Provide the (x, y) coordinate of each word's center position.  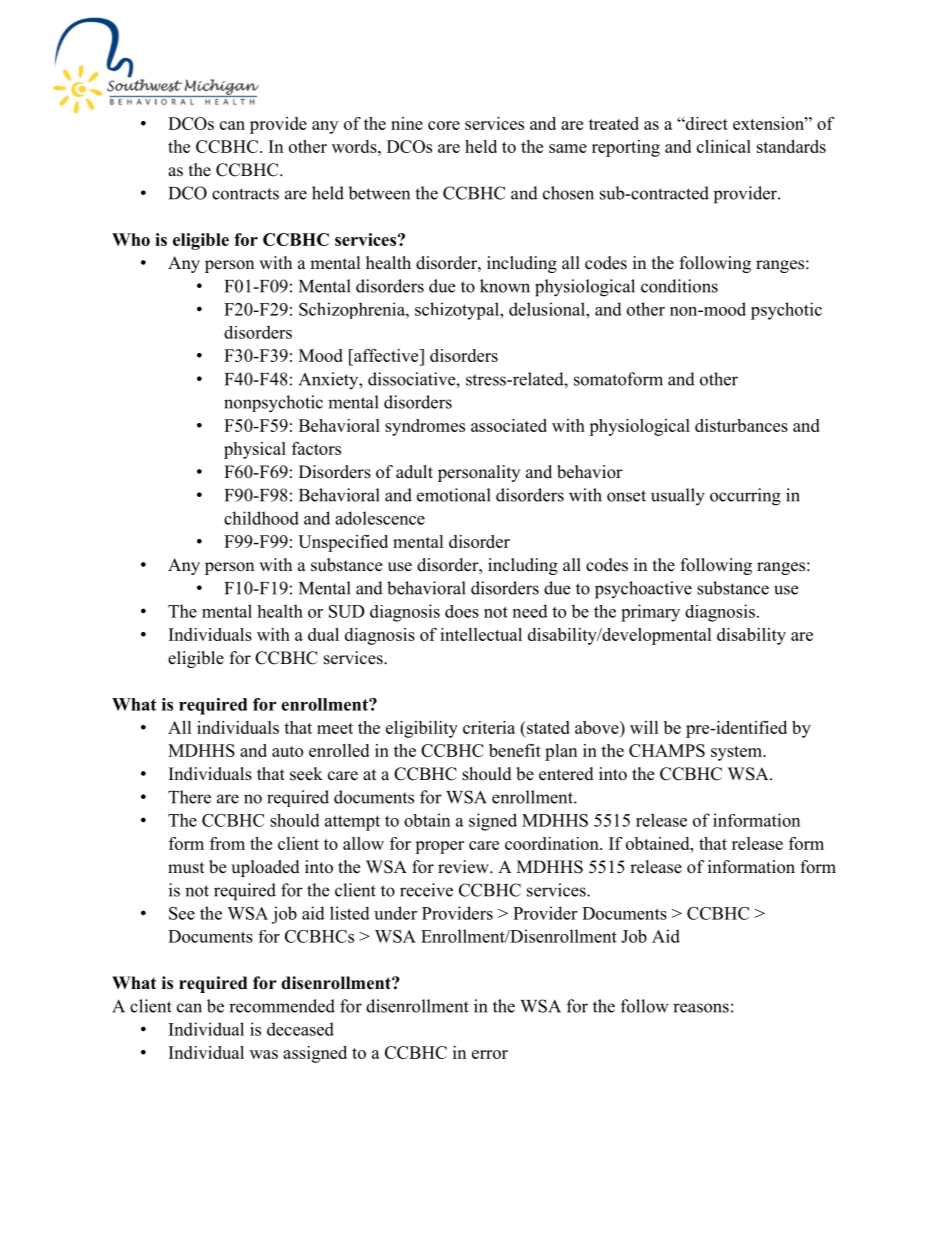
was (264, 1054)
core (444, 125)
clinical (724, 146)
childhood (261, 518)
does (462, 611)
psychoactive (643, 590)
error (490, 1054)
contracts (245, 194)
